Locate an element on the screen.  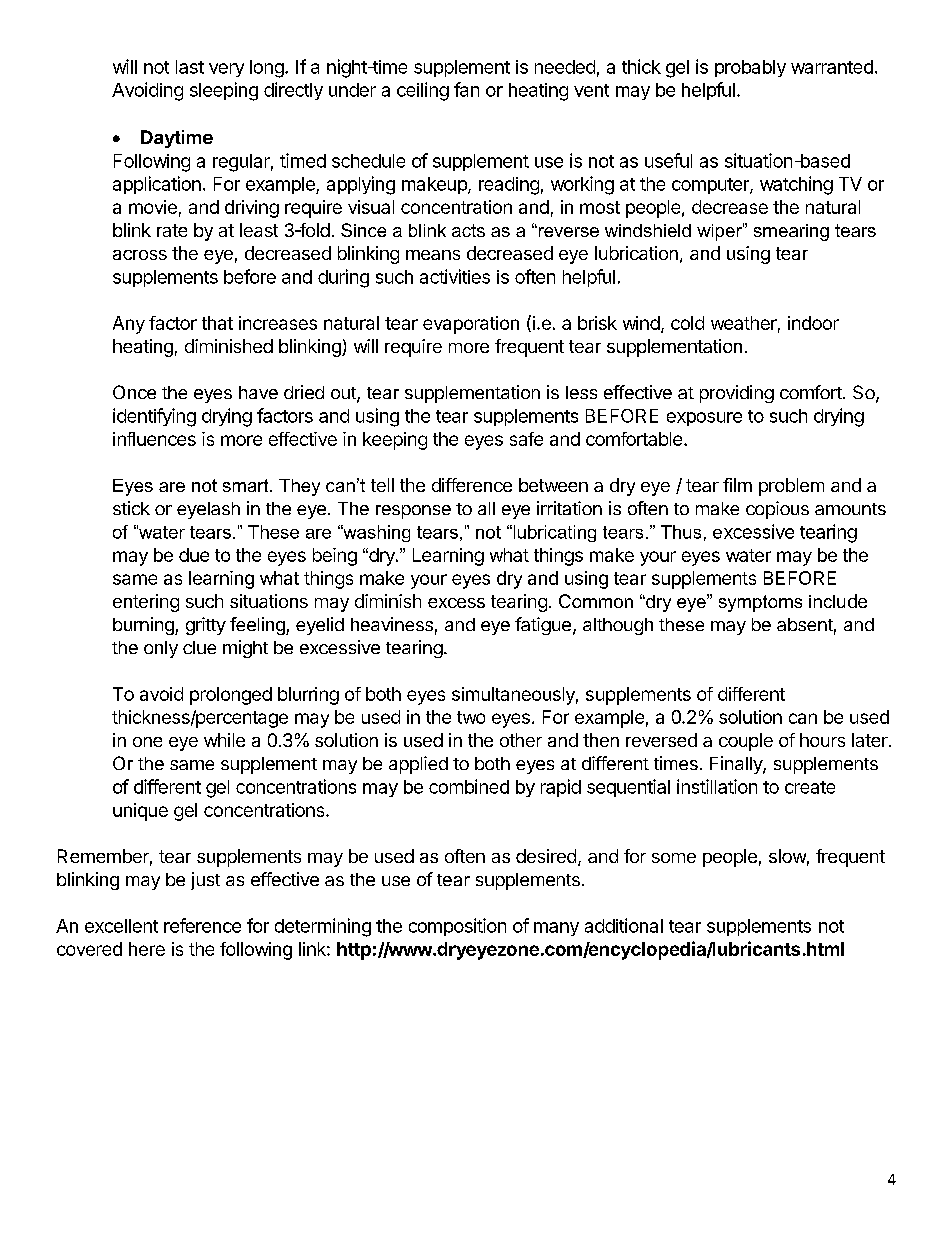
while is located at coordinates (224, 740).
